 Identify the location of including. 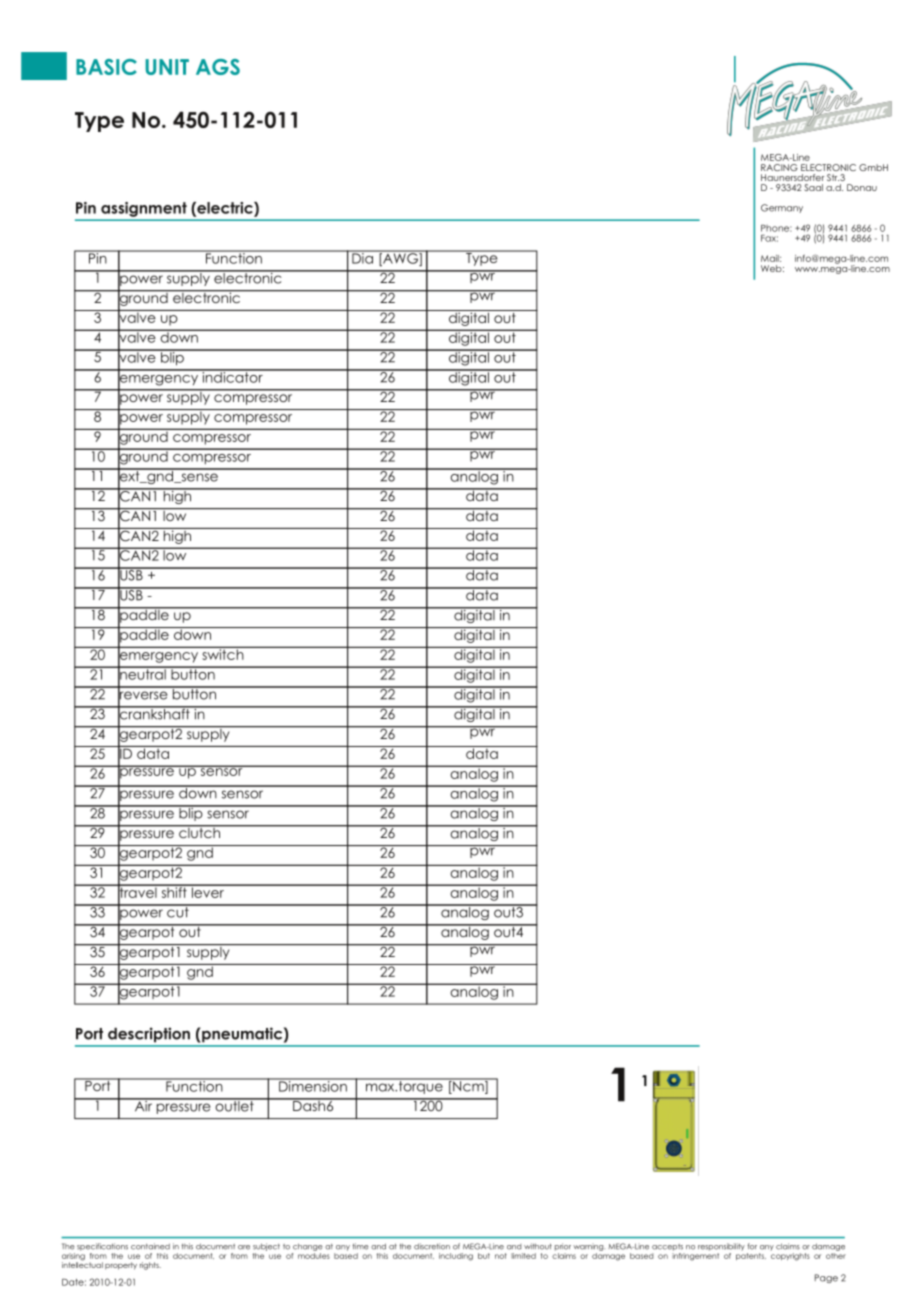
(456, 1257).
